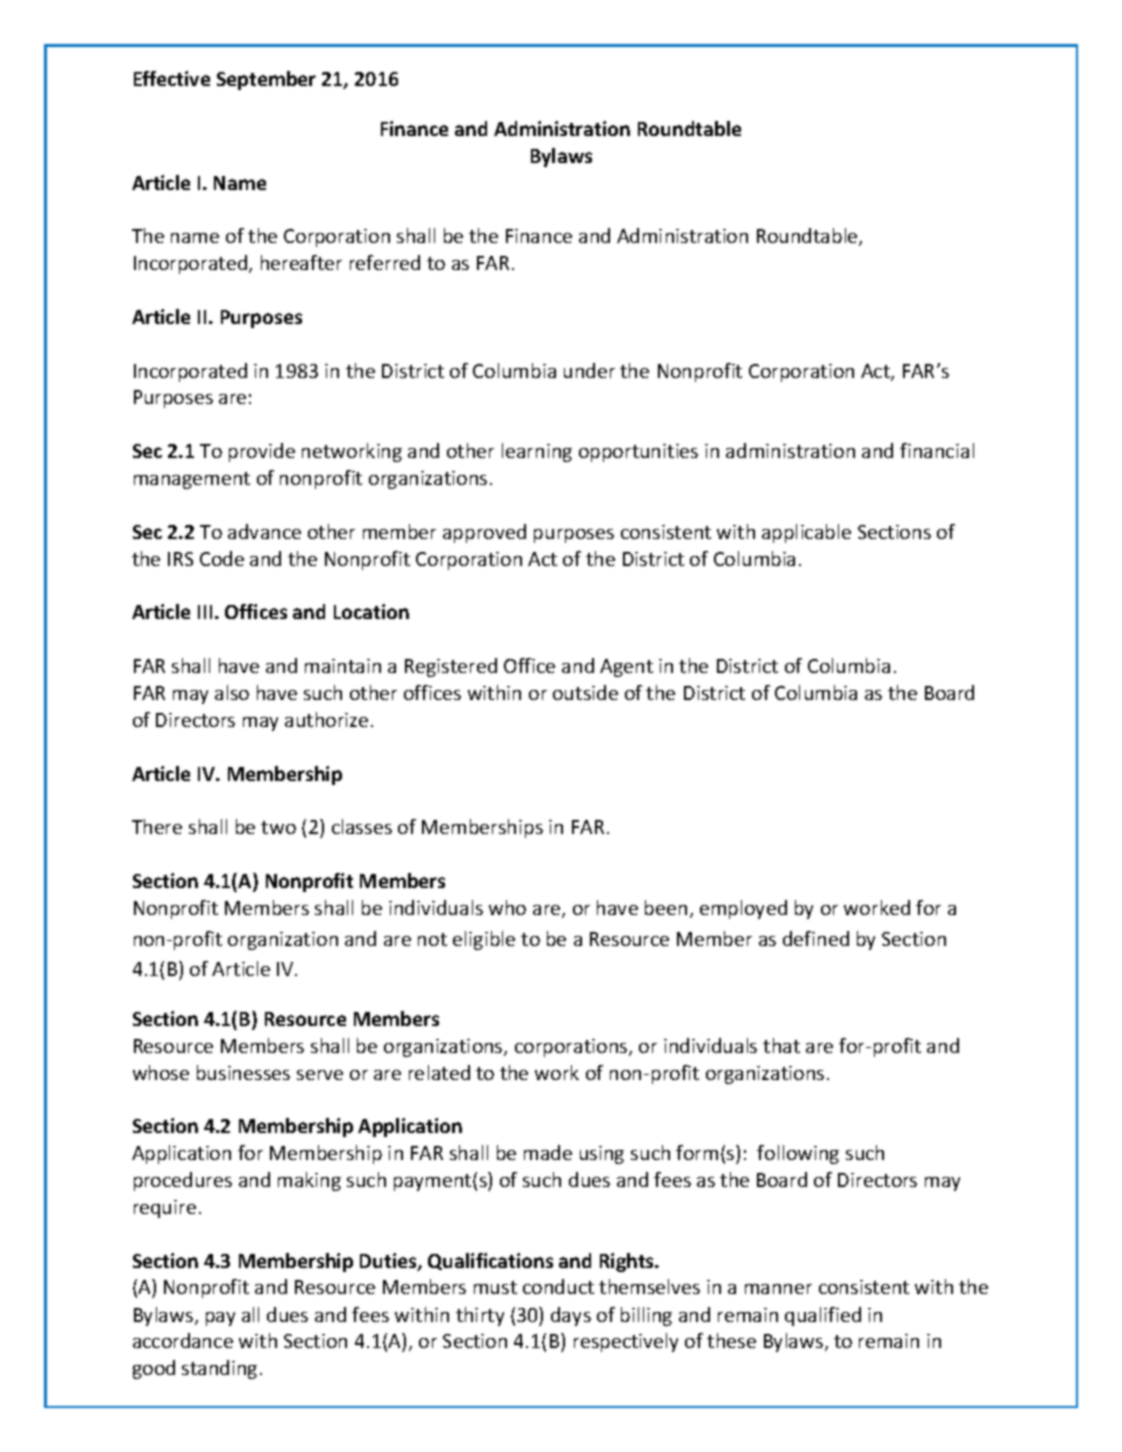 Image resolution: width=1122 pixels, height=1452 pixels. Describe the element at coordinates (589, 370) in the screenshot. I see `under` at that location.
